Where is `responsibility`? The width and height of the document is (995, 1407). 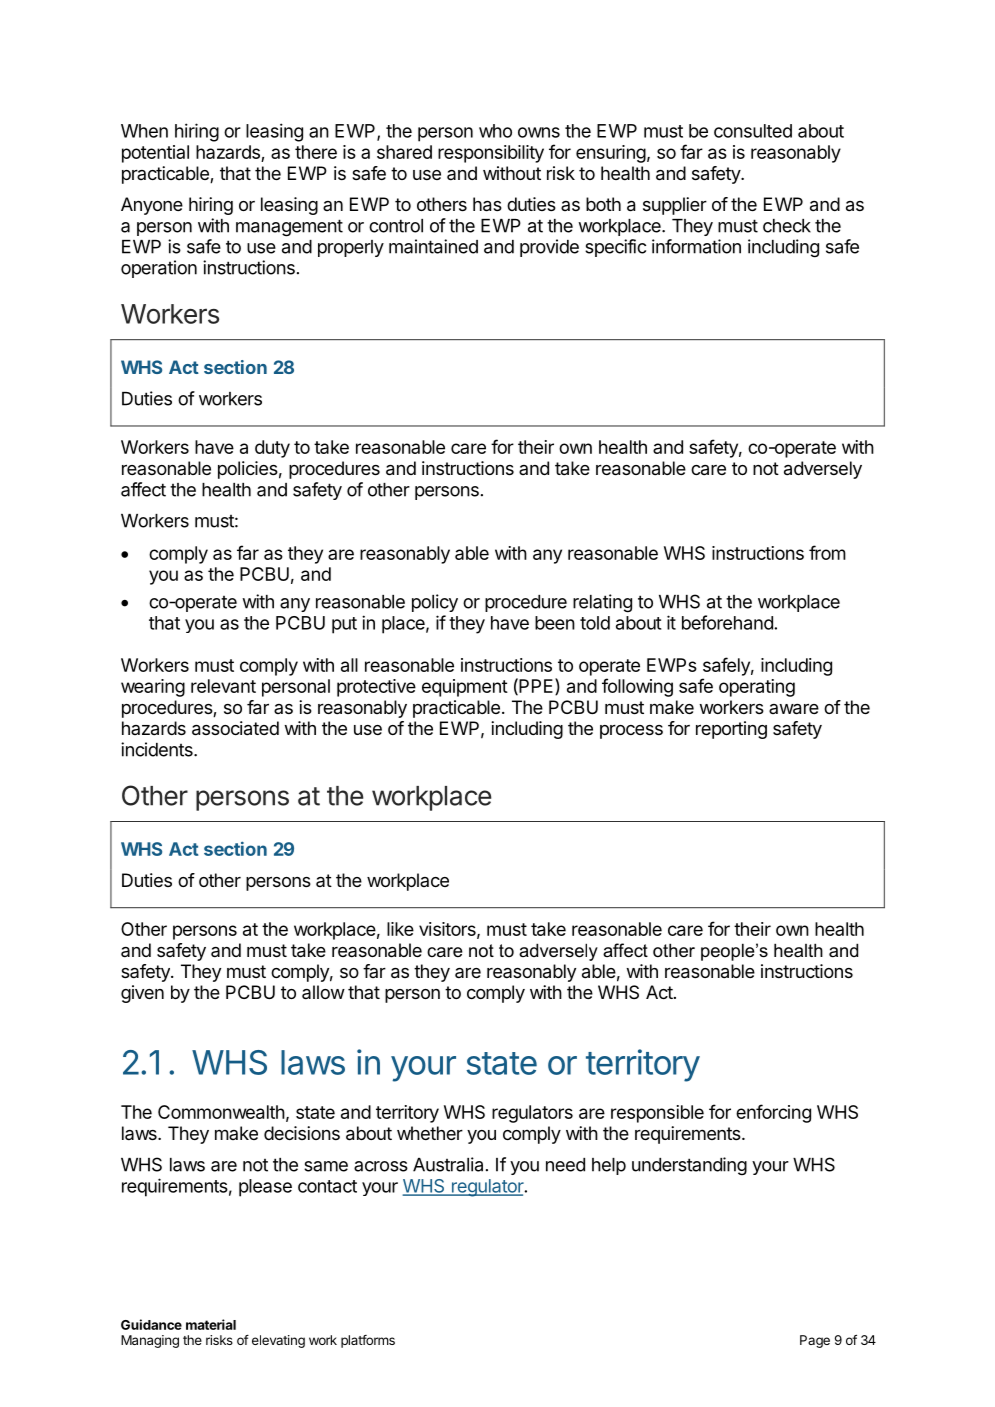
responsibility is located at coordinates (491, 154).
